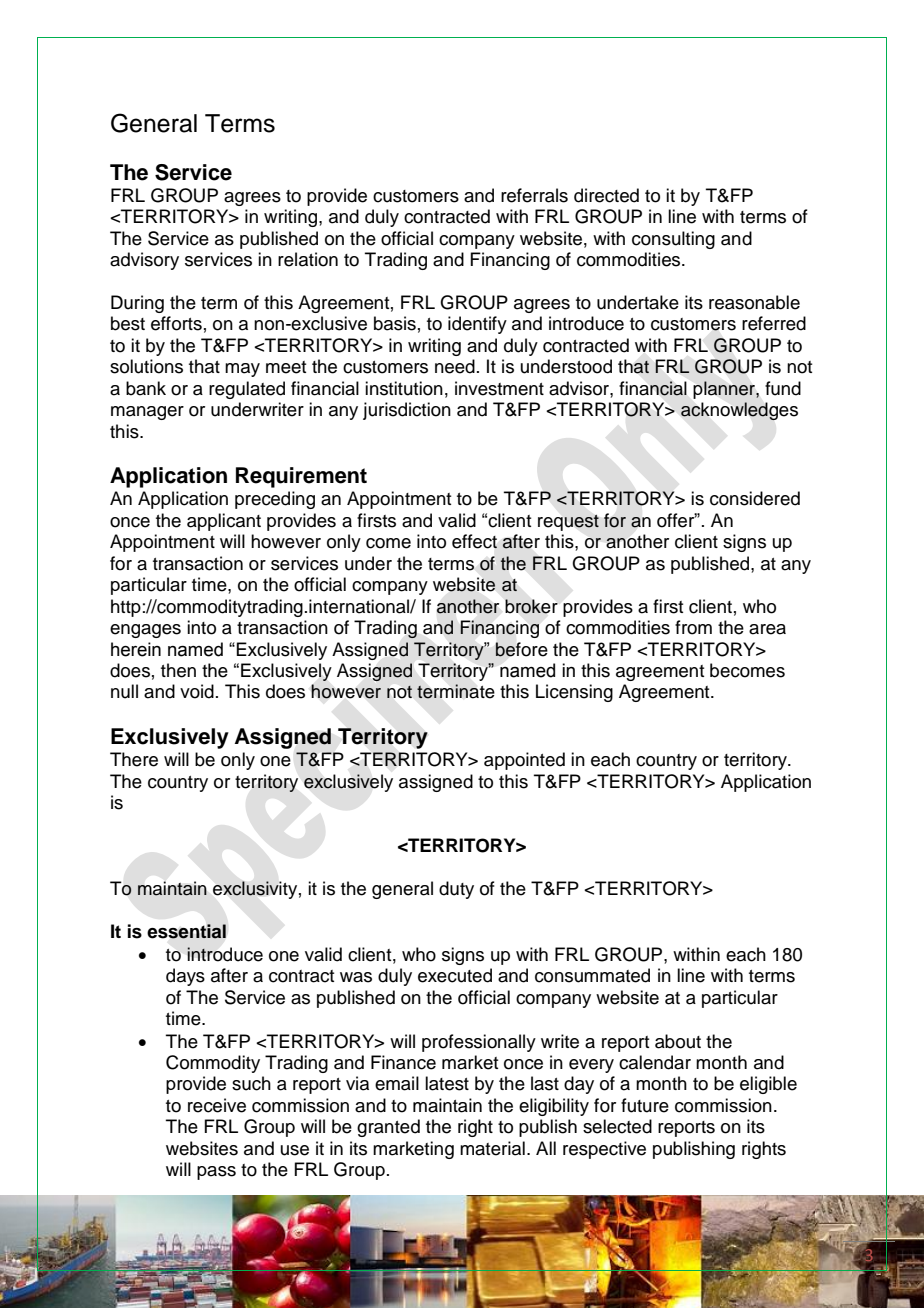 The height and width of the page is (1308, 924). I want to click on material, so click(492, 1148).
